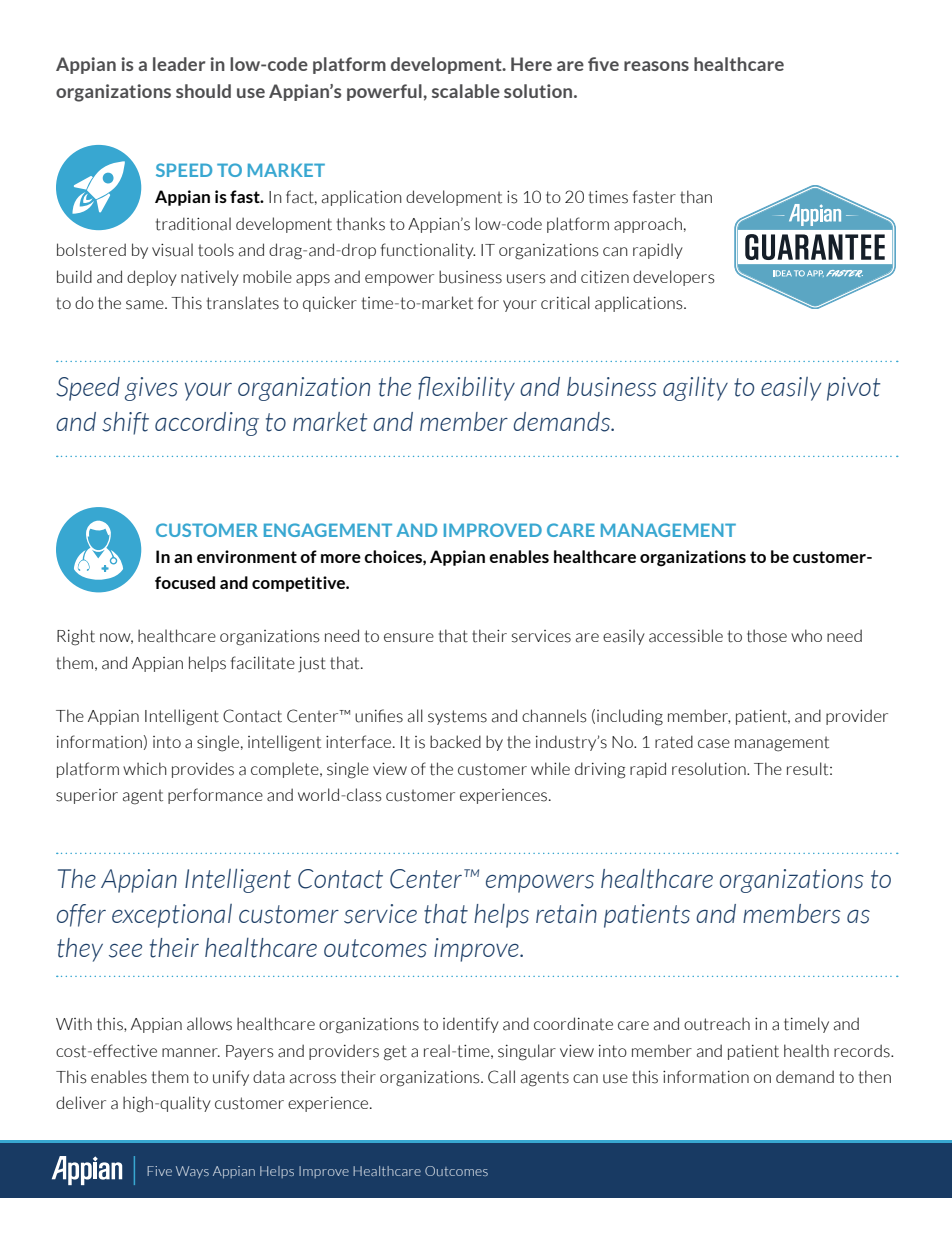 The width and height of the screenshot is (952, 1233). I want to click on flexibility, so click(466, 388).
